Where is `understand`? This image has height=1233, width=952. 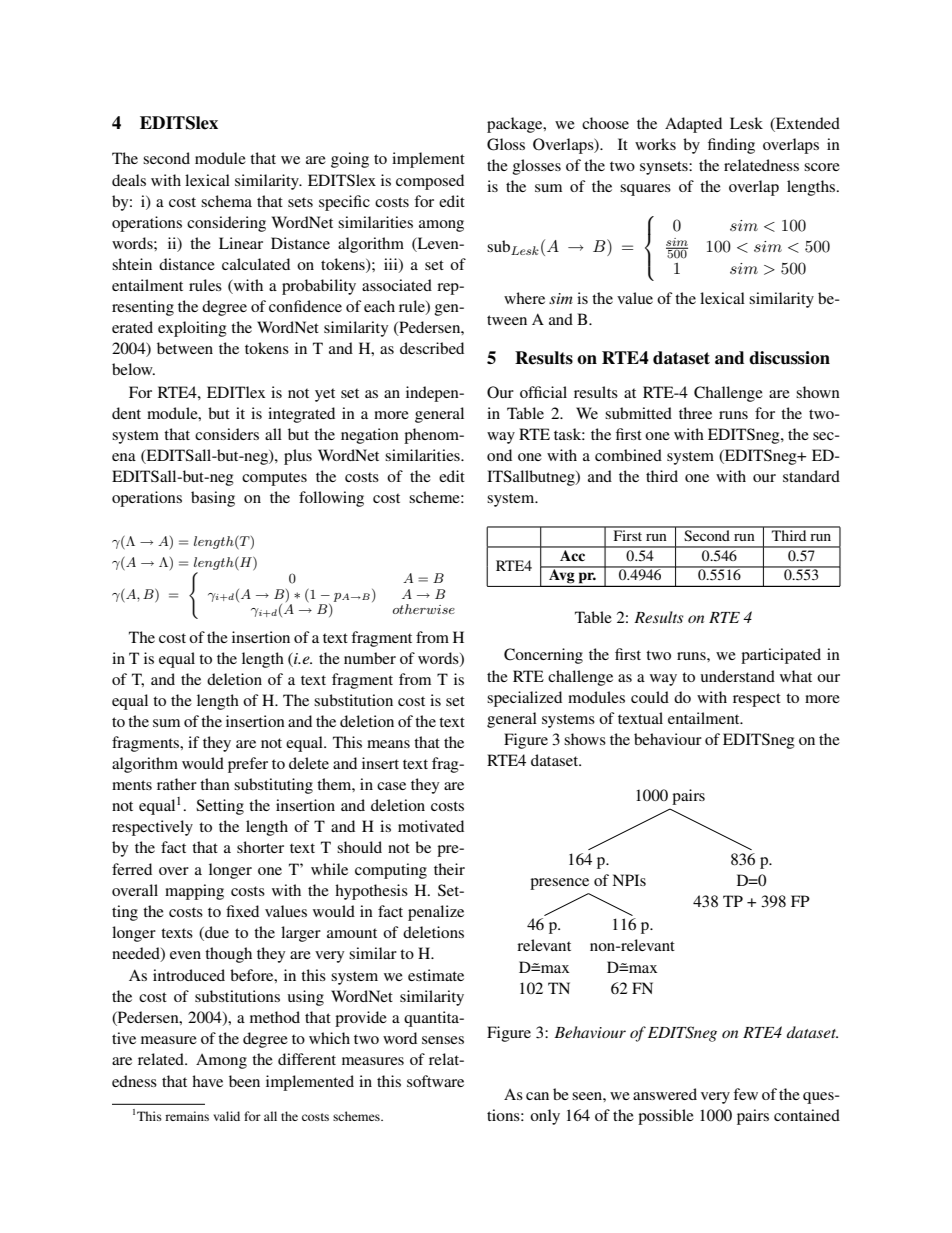 understand is located at coordinates (738, 676).
